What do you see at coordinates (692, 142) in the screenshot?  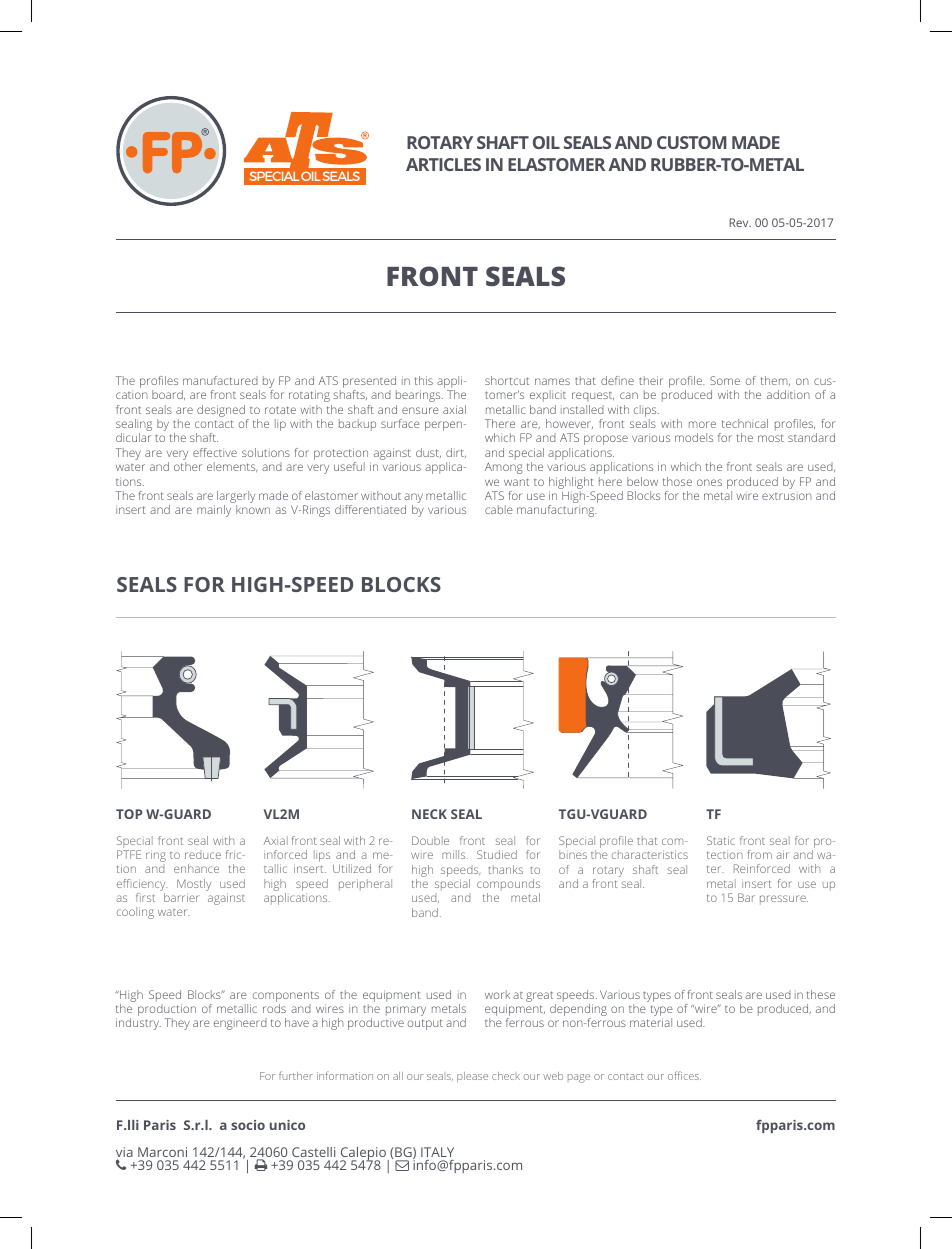 I see `CUSTOM` at bounding box center [692, 142].
